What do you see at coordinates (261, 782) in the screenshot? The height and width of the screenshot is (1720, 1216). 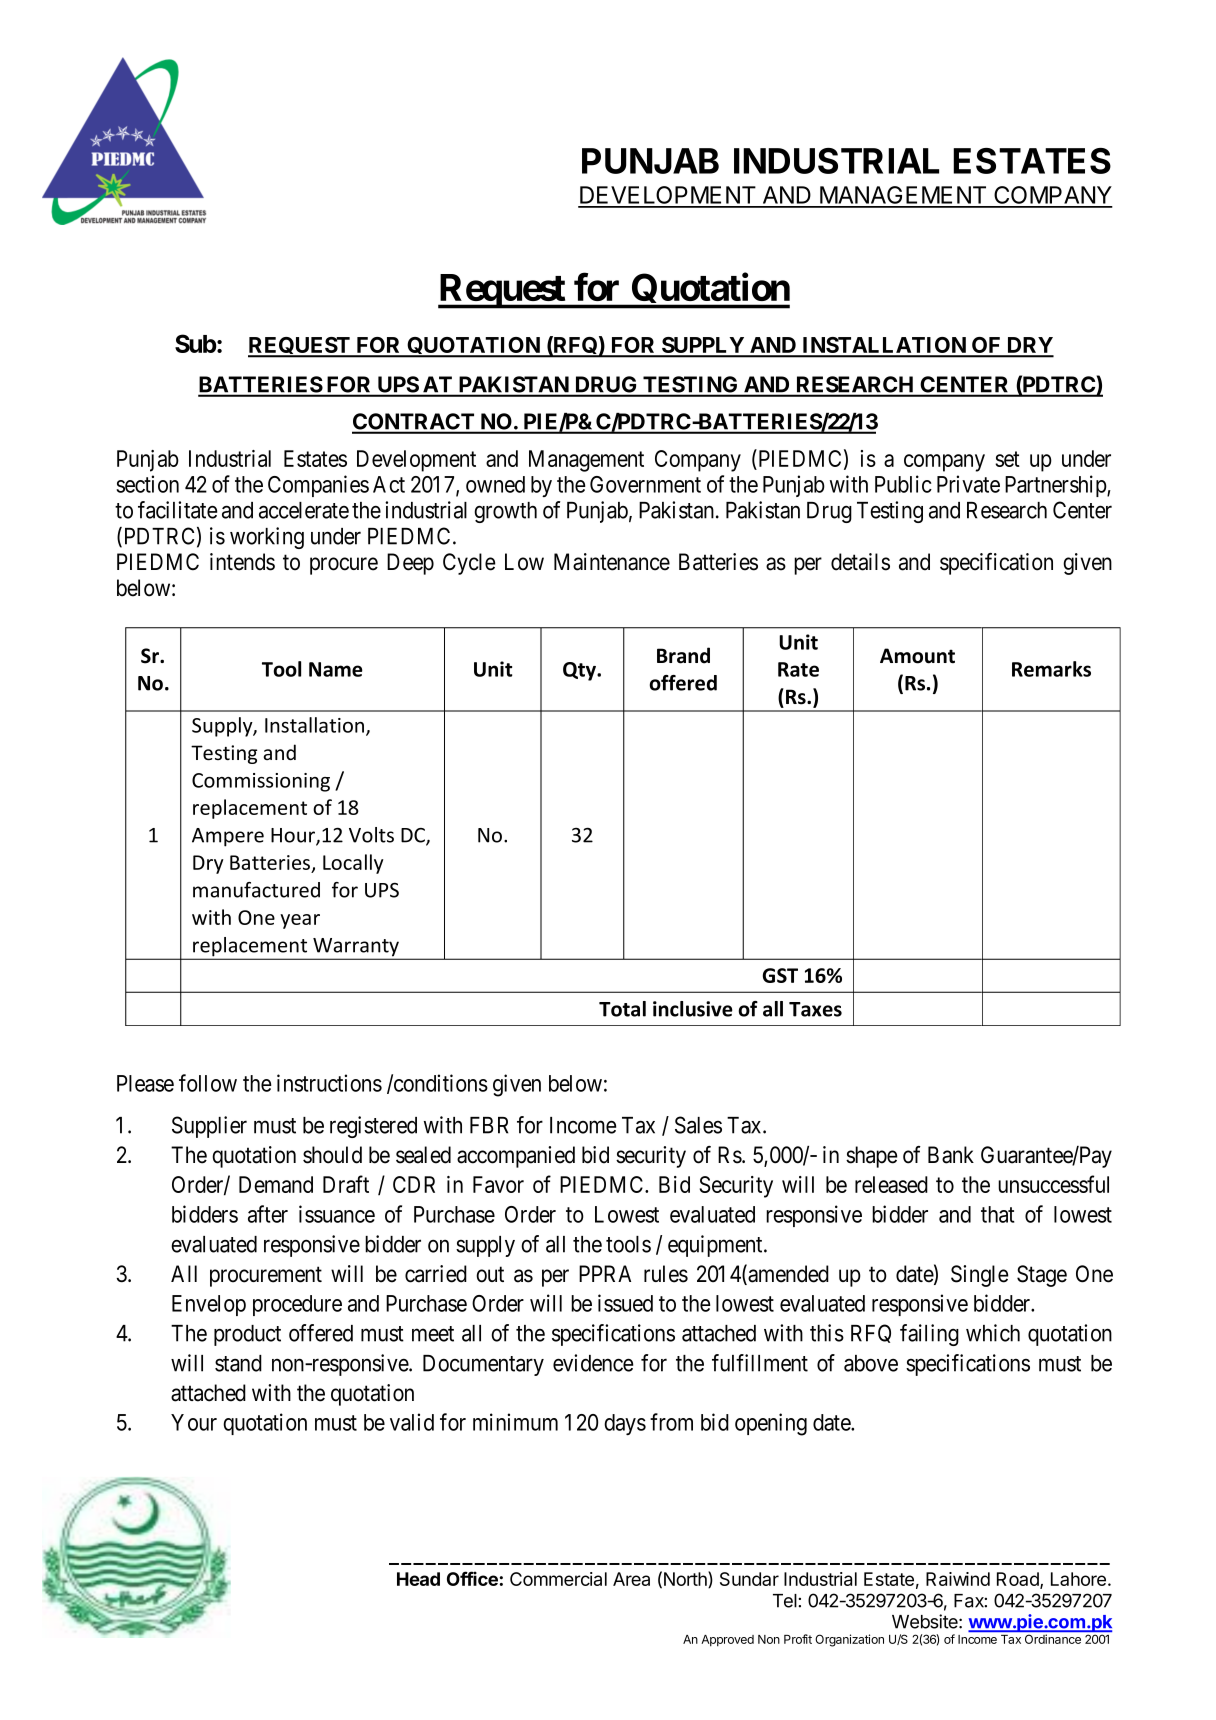 I see `Commissioning` at bounding box center [261, 782].
